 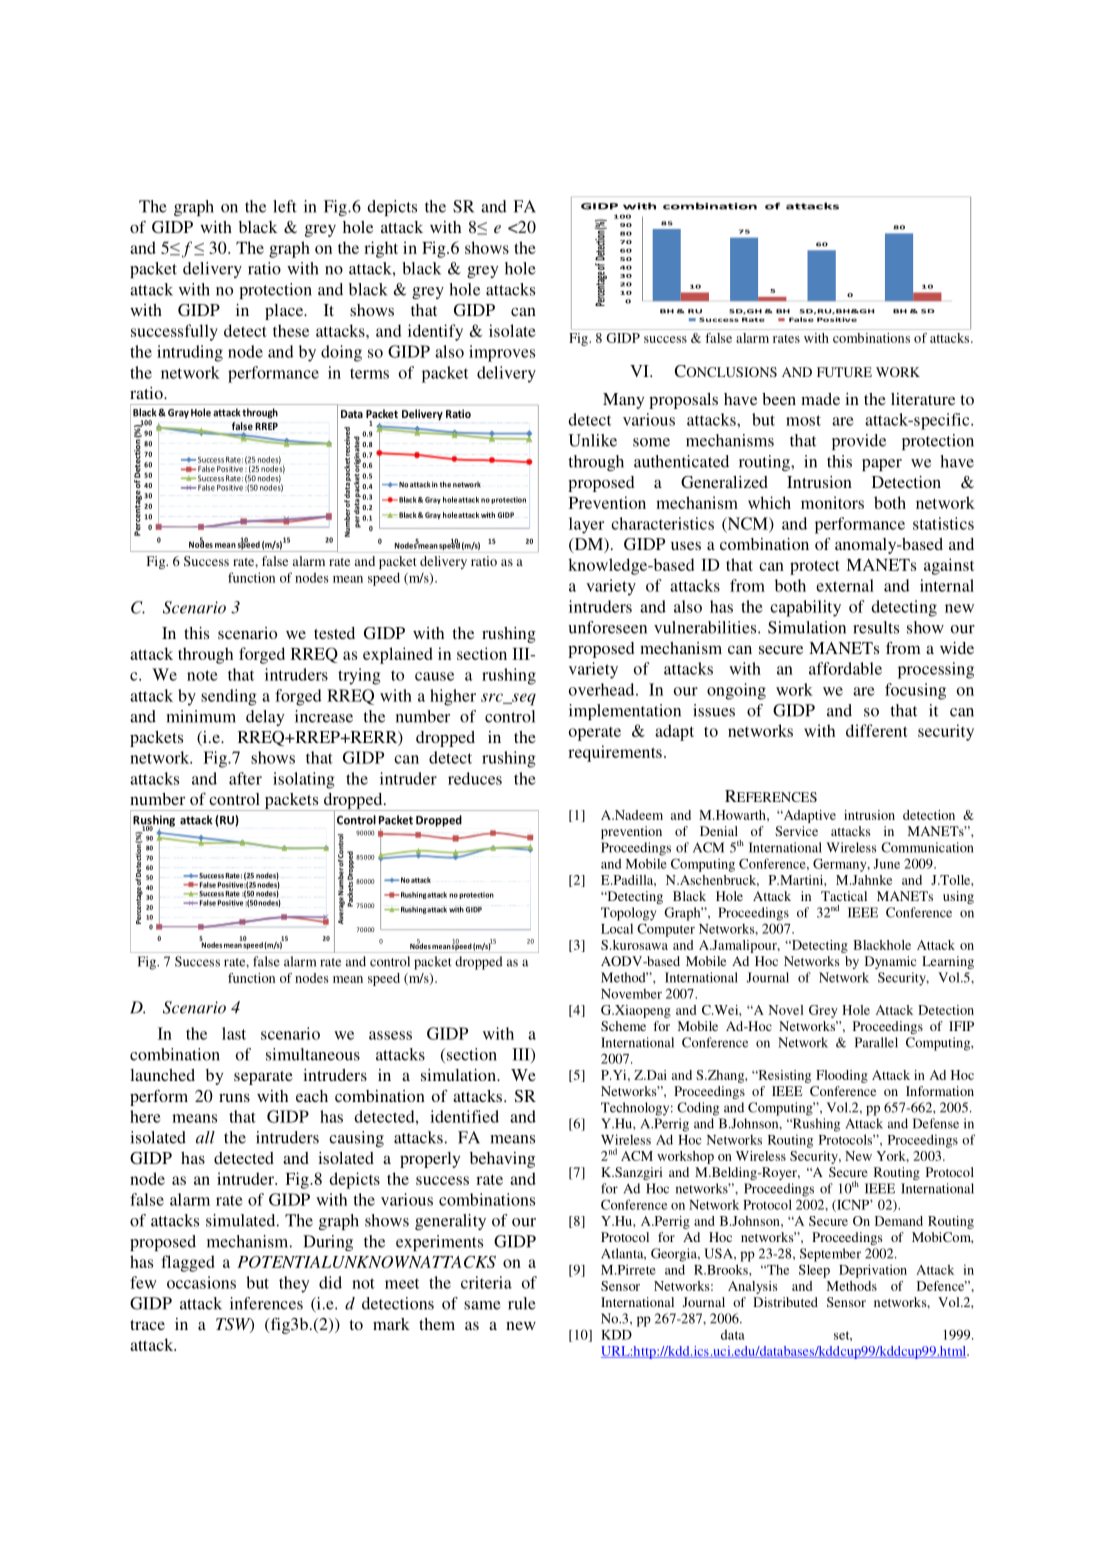 What do you see at coordinates (586, 525) in the screenshot?
I see `layer` at bounding box center [586, 525].
